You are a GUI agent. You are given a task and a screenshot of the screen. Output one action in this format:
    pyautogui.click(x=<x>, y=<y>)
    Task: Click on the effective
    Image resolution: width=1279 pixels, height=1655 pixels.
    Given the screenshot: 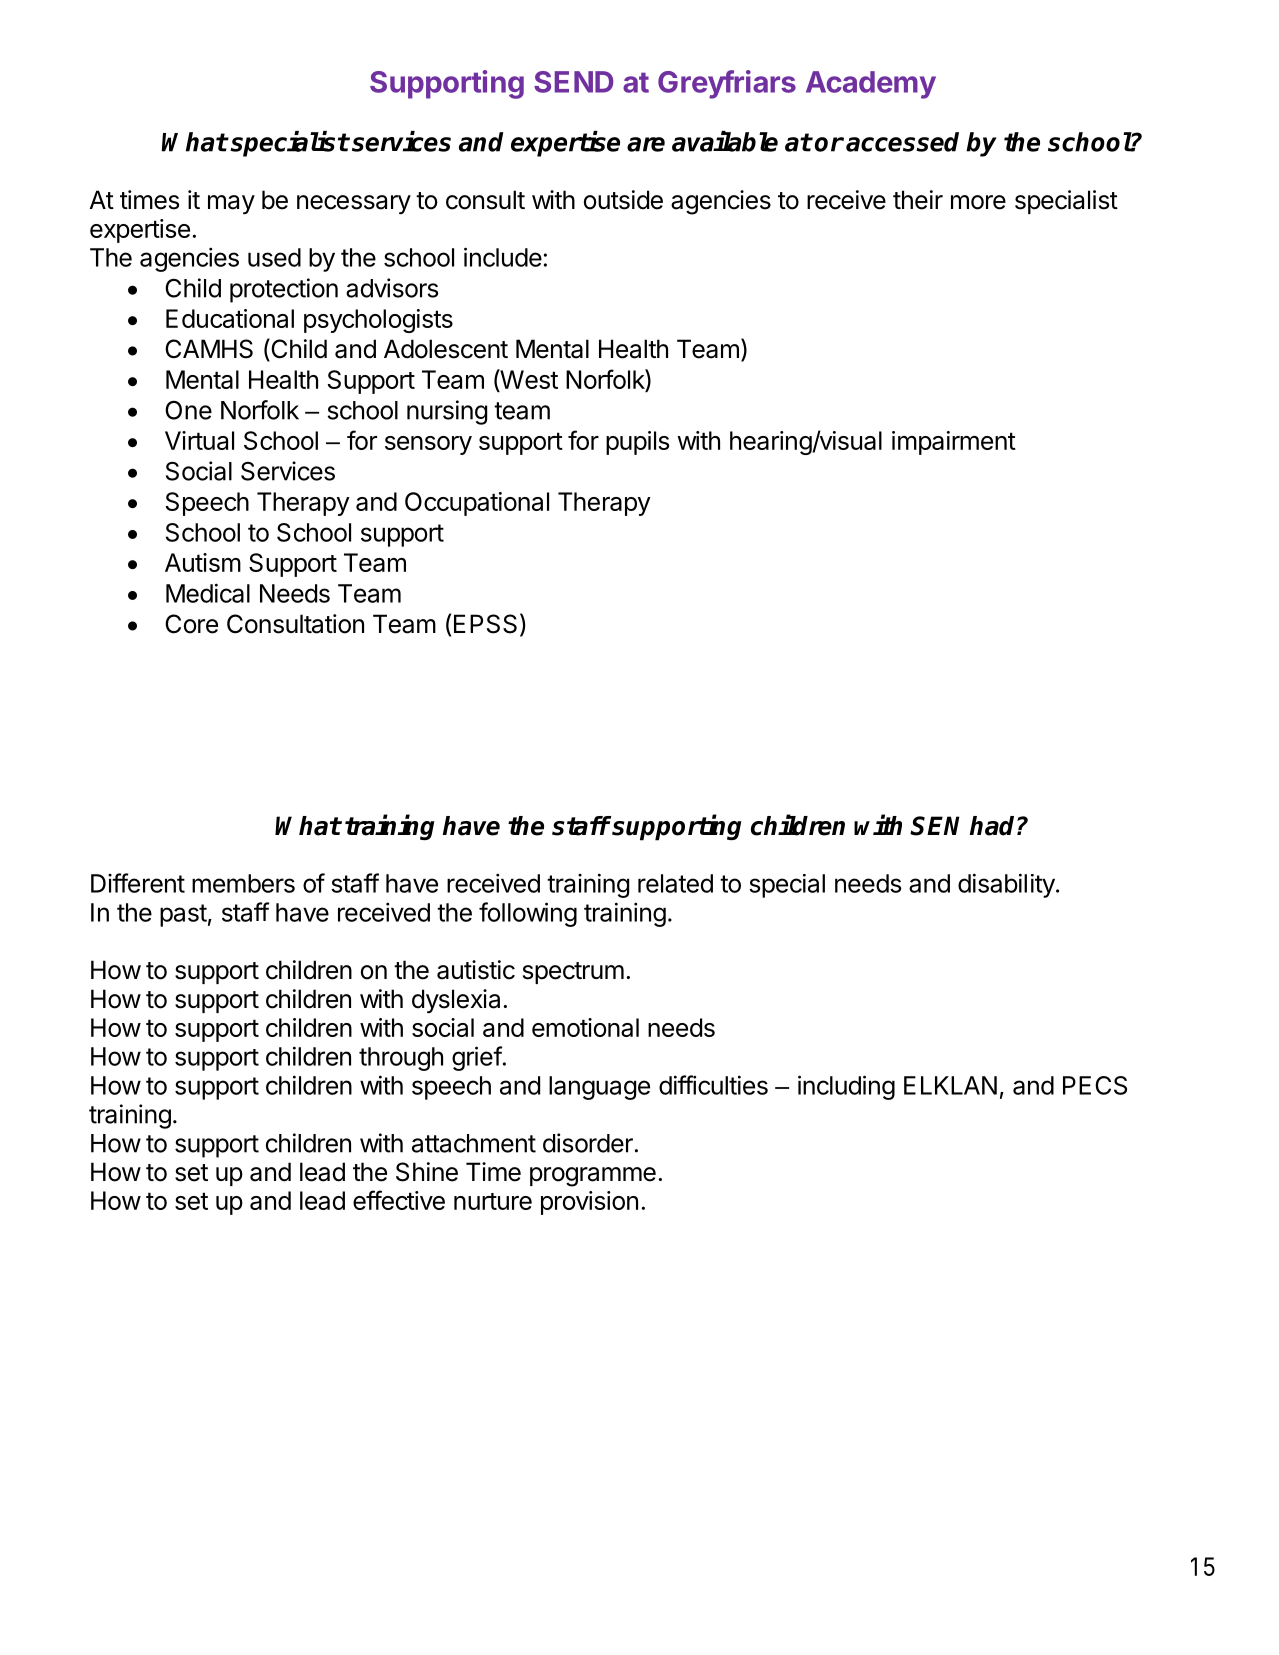 What is the action you would take?
    pyautogui.click(x=399, y=1200)
